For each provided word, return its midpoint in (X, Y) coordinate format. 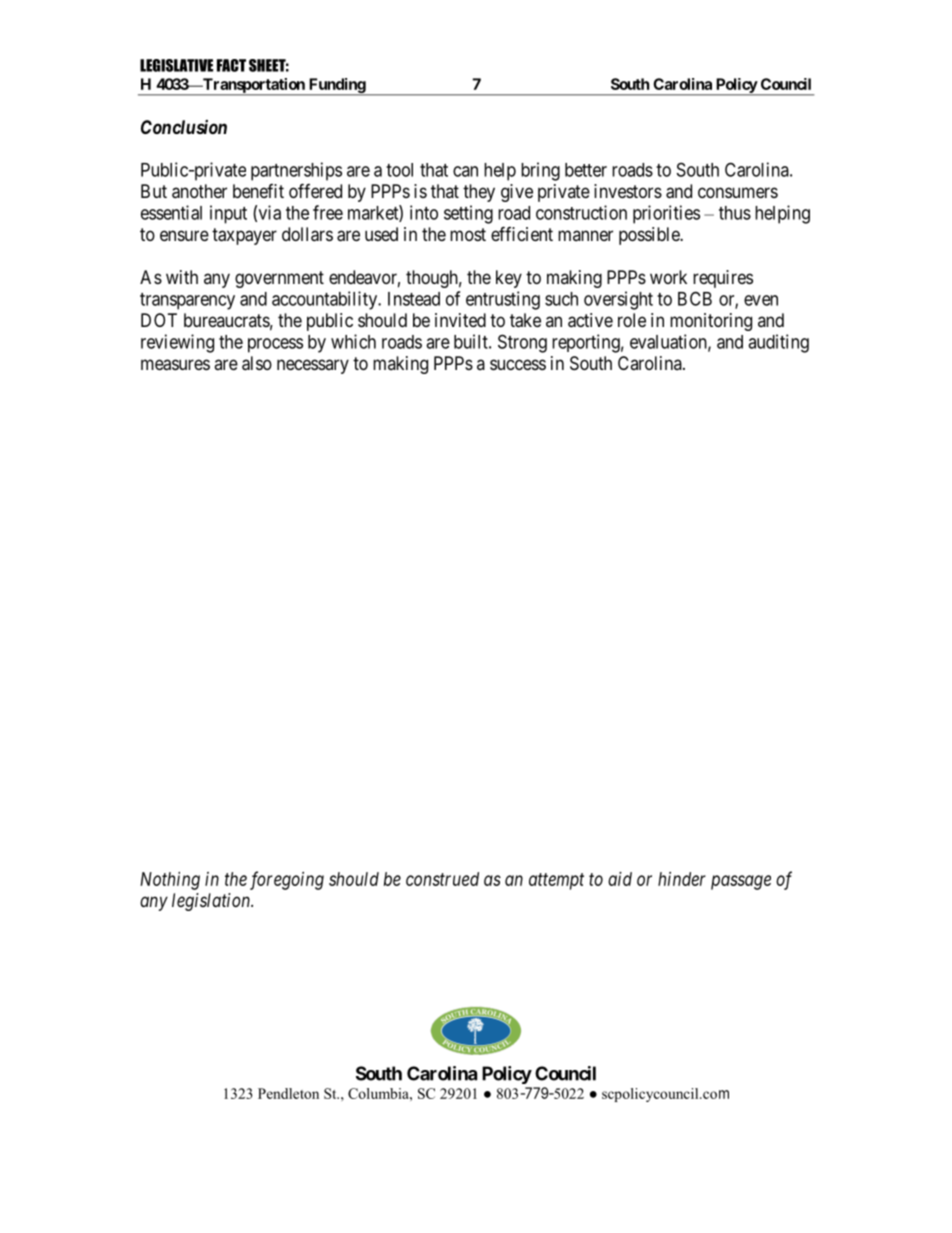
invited (460, 320)
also (257, 363)
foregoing (287, 880)
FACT (231, 65)
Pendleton (288, 1093)
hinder (682, 879)
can (465, 171)
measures (175, 365)
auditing (778, 343)
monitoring (711, 322)
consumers (738, 192)
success (518, 364)
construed (442, 879)
